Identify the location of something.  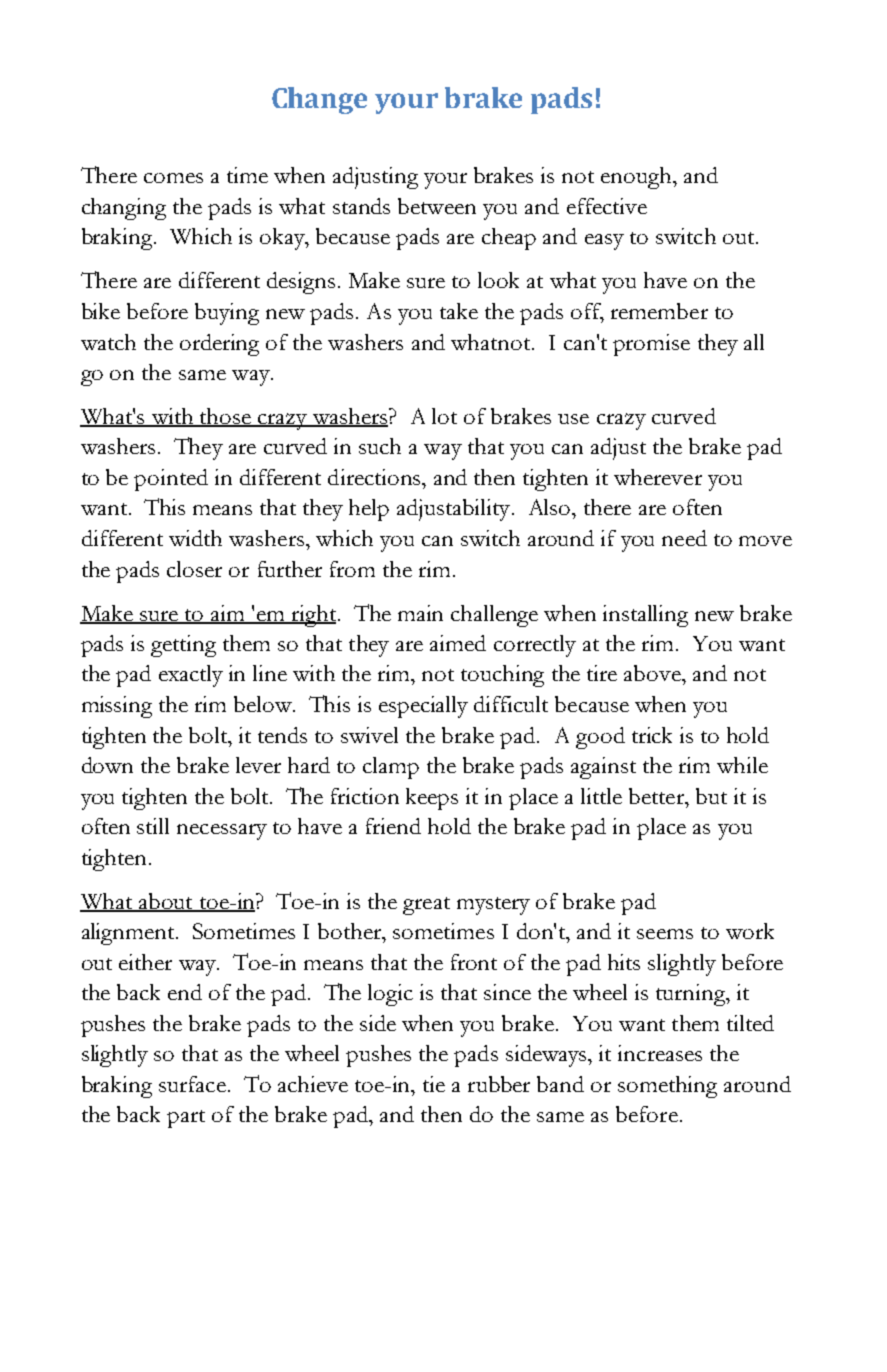
(667, 1087).
